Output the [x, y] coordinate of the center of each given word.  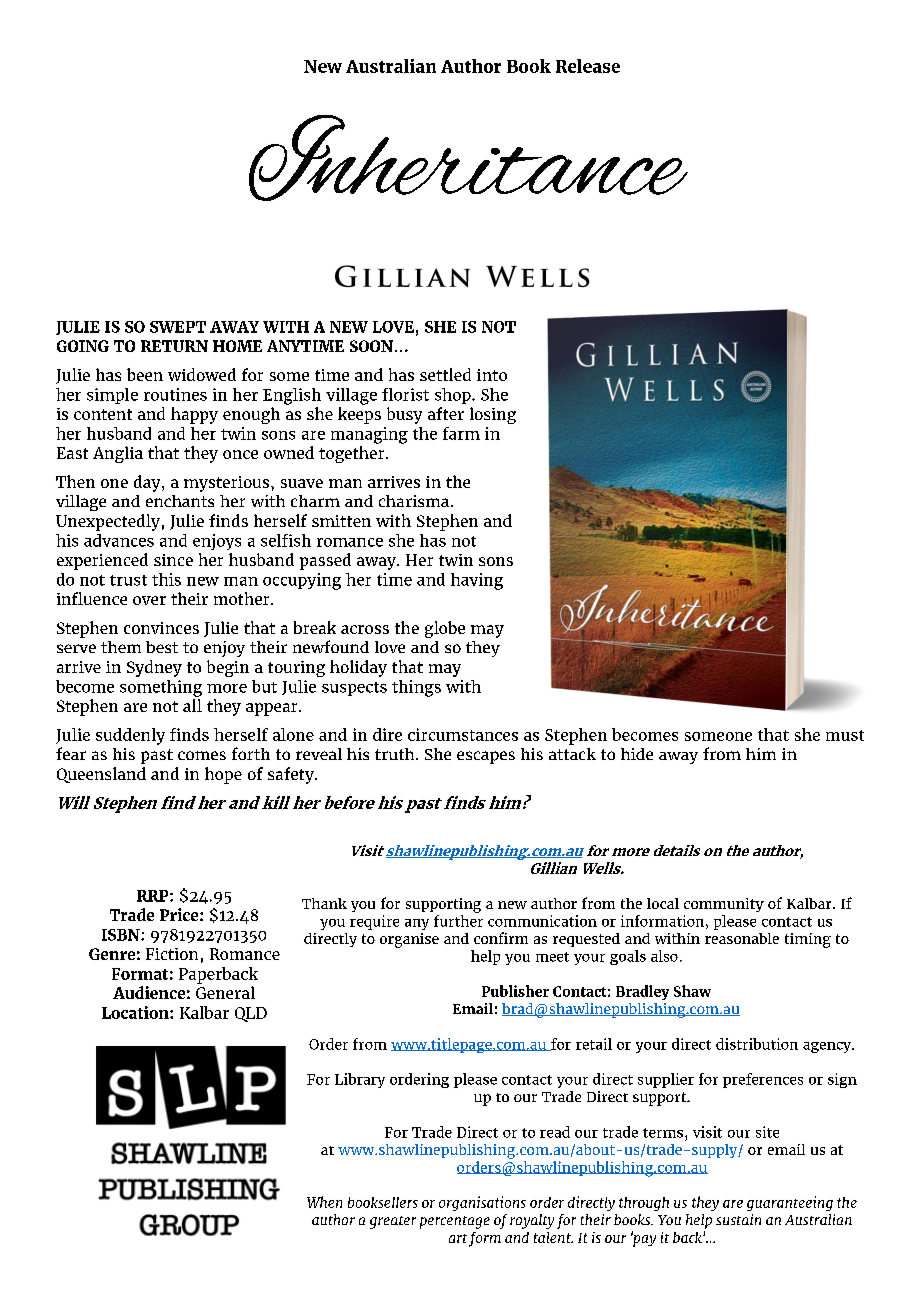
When [324, 1202]
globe [445, 629]
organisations [482, 1203]
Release [588, 66]
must [845, 735]
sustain [738, 1219]
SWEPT [178, 327]
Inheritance [468, 158]
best [162, 647]
